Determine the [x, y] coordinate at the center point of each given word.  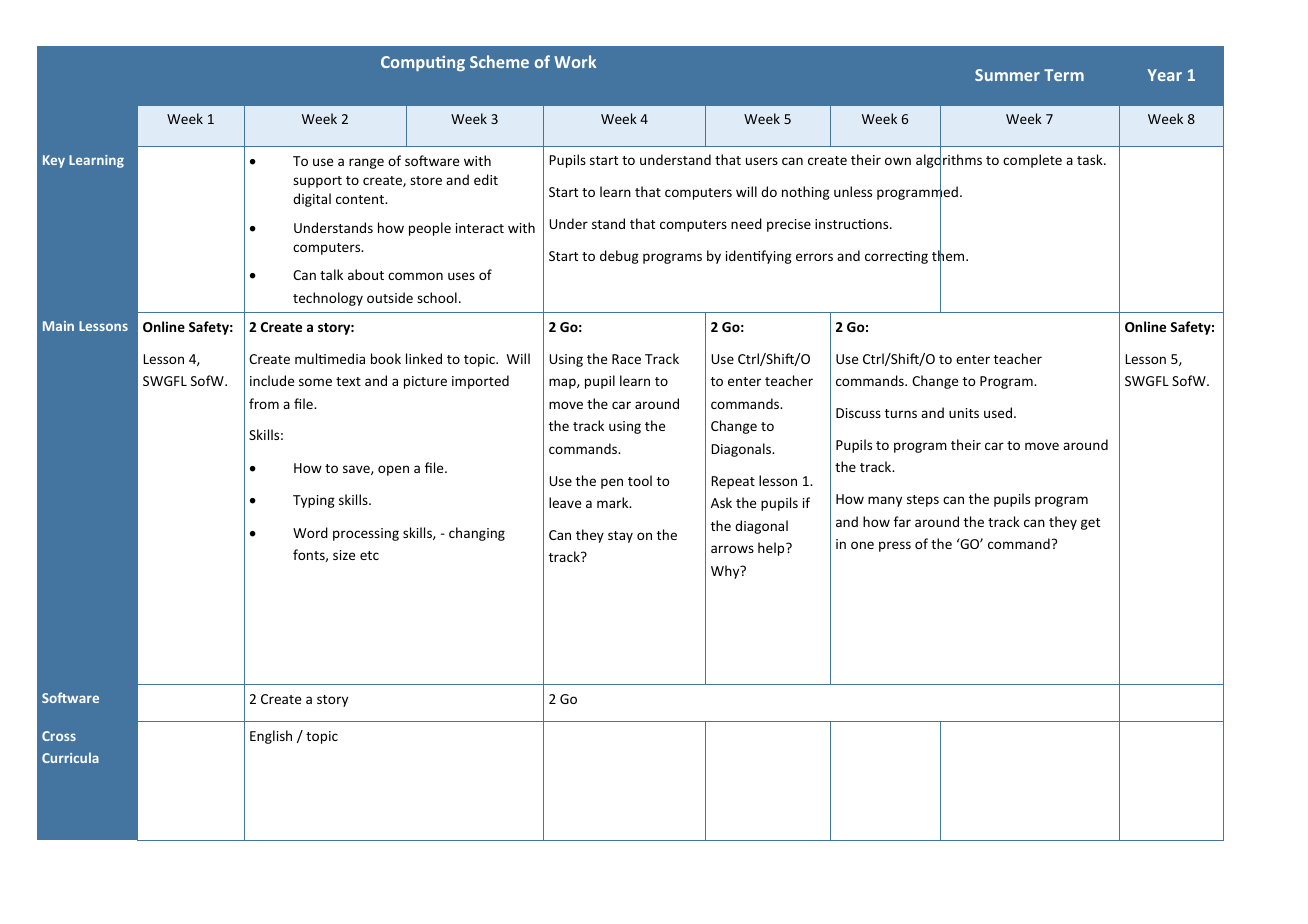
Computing [423, 63]
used [998, 412]
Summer [1007, 75]
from [264, 403]
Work [575, 61]
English [271, 737]
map [563, 383]
